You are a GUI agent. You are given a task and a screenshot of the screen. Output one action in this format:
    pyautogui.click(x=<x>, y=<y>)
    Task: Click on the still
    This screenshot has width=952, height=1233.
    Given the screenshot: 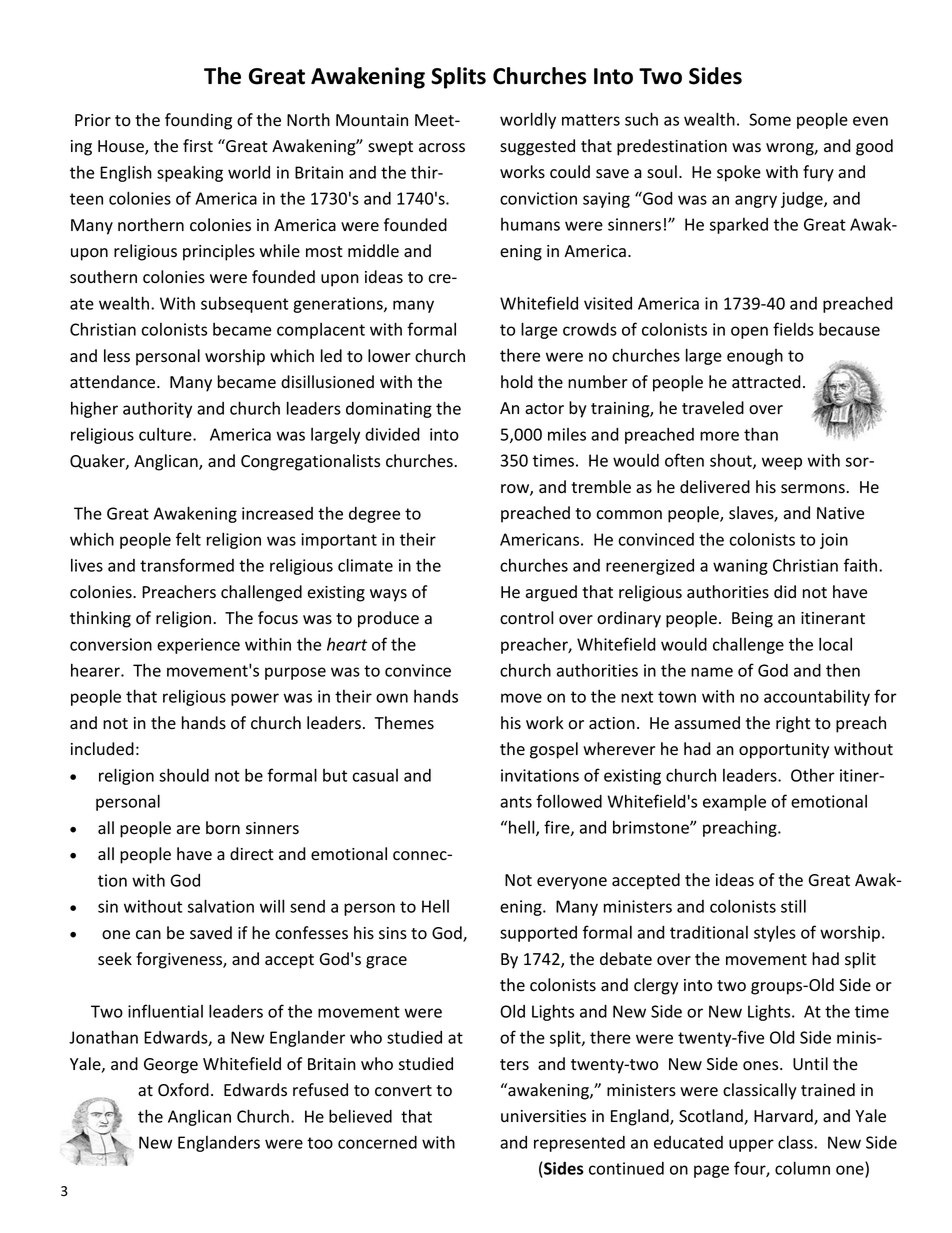 What is the action you would take?
    pyautogui.click(x=793, y=906)
